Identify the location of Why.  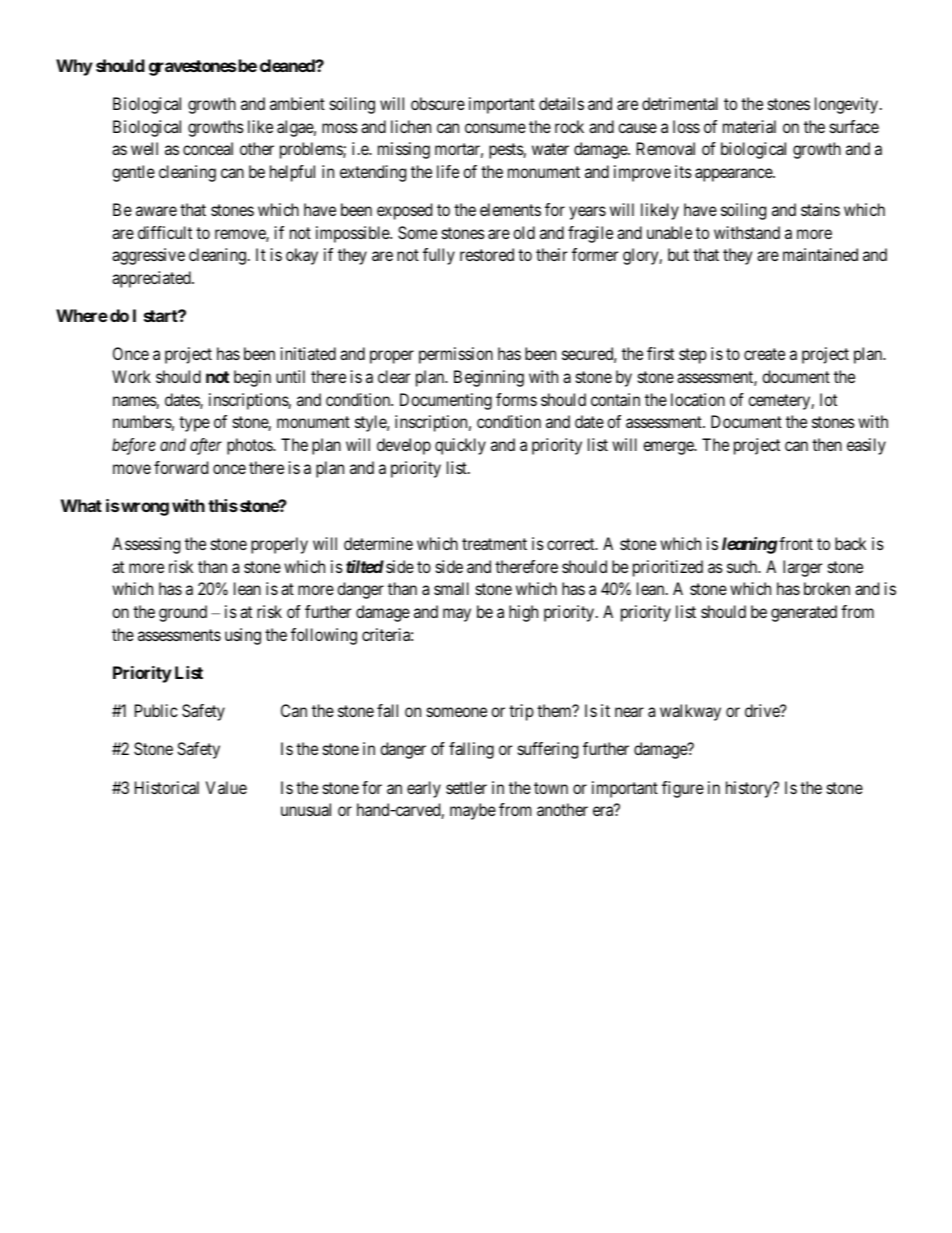
(74, 67).
